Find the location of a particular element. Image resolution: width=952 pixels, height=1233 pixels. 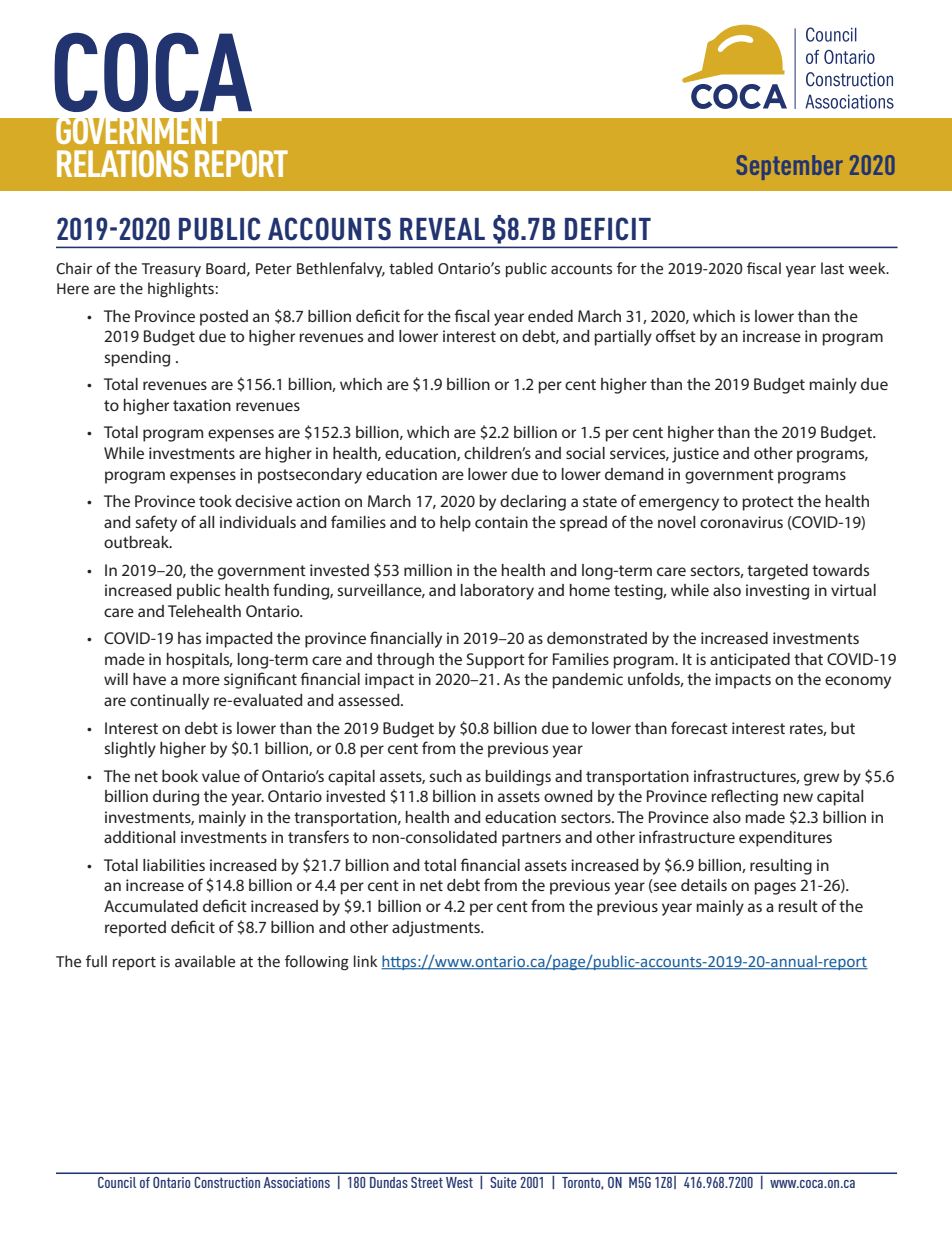

targeted is located at coordinates (777, 572).
